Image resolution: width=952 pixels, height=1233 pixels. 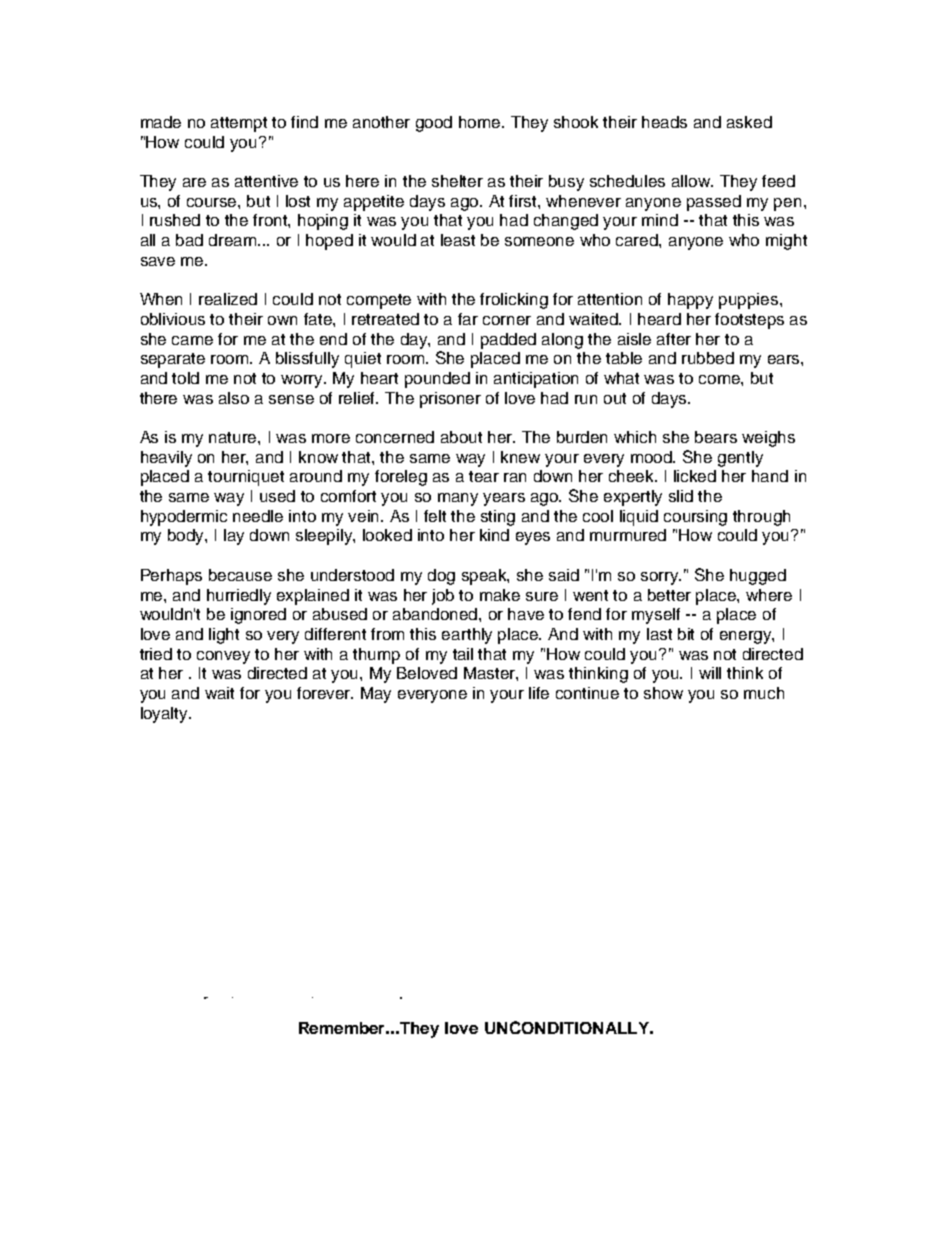 I want to click on loyalty, so click(x=166, y=715).
